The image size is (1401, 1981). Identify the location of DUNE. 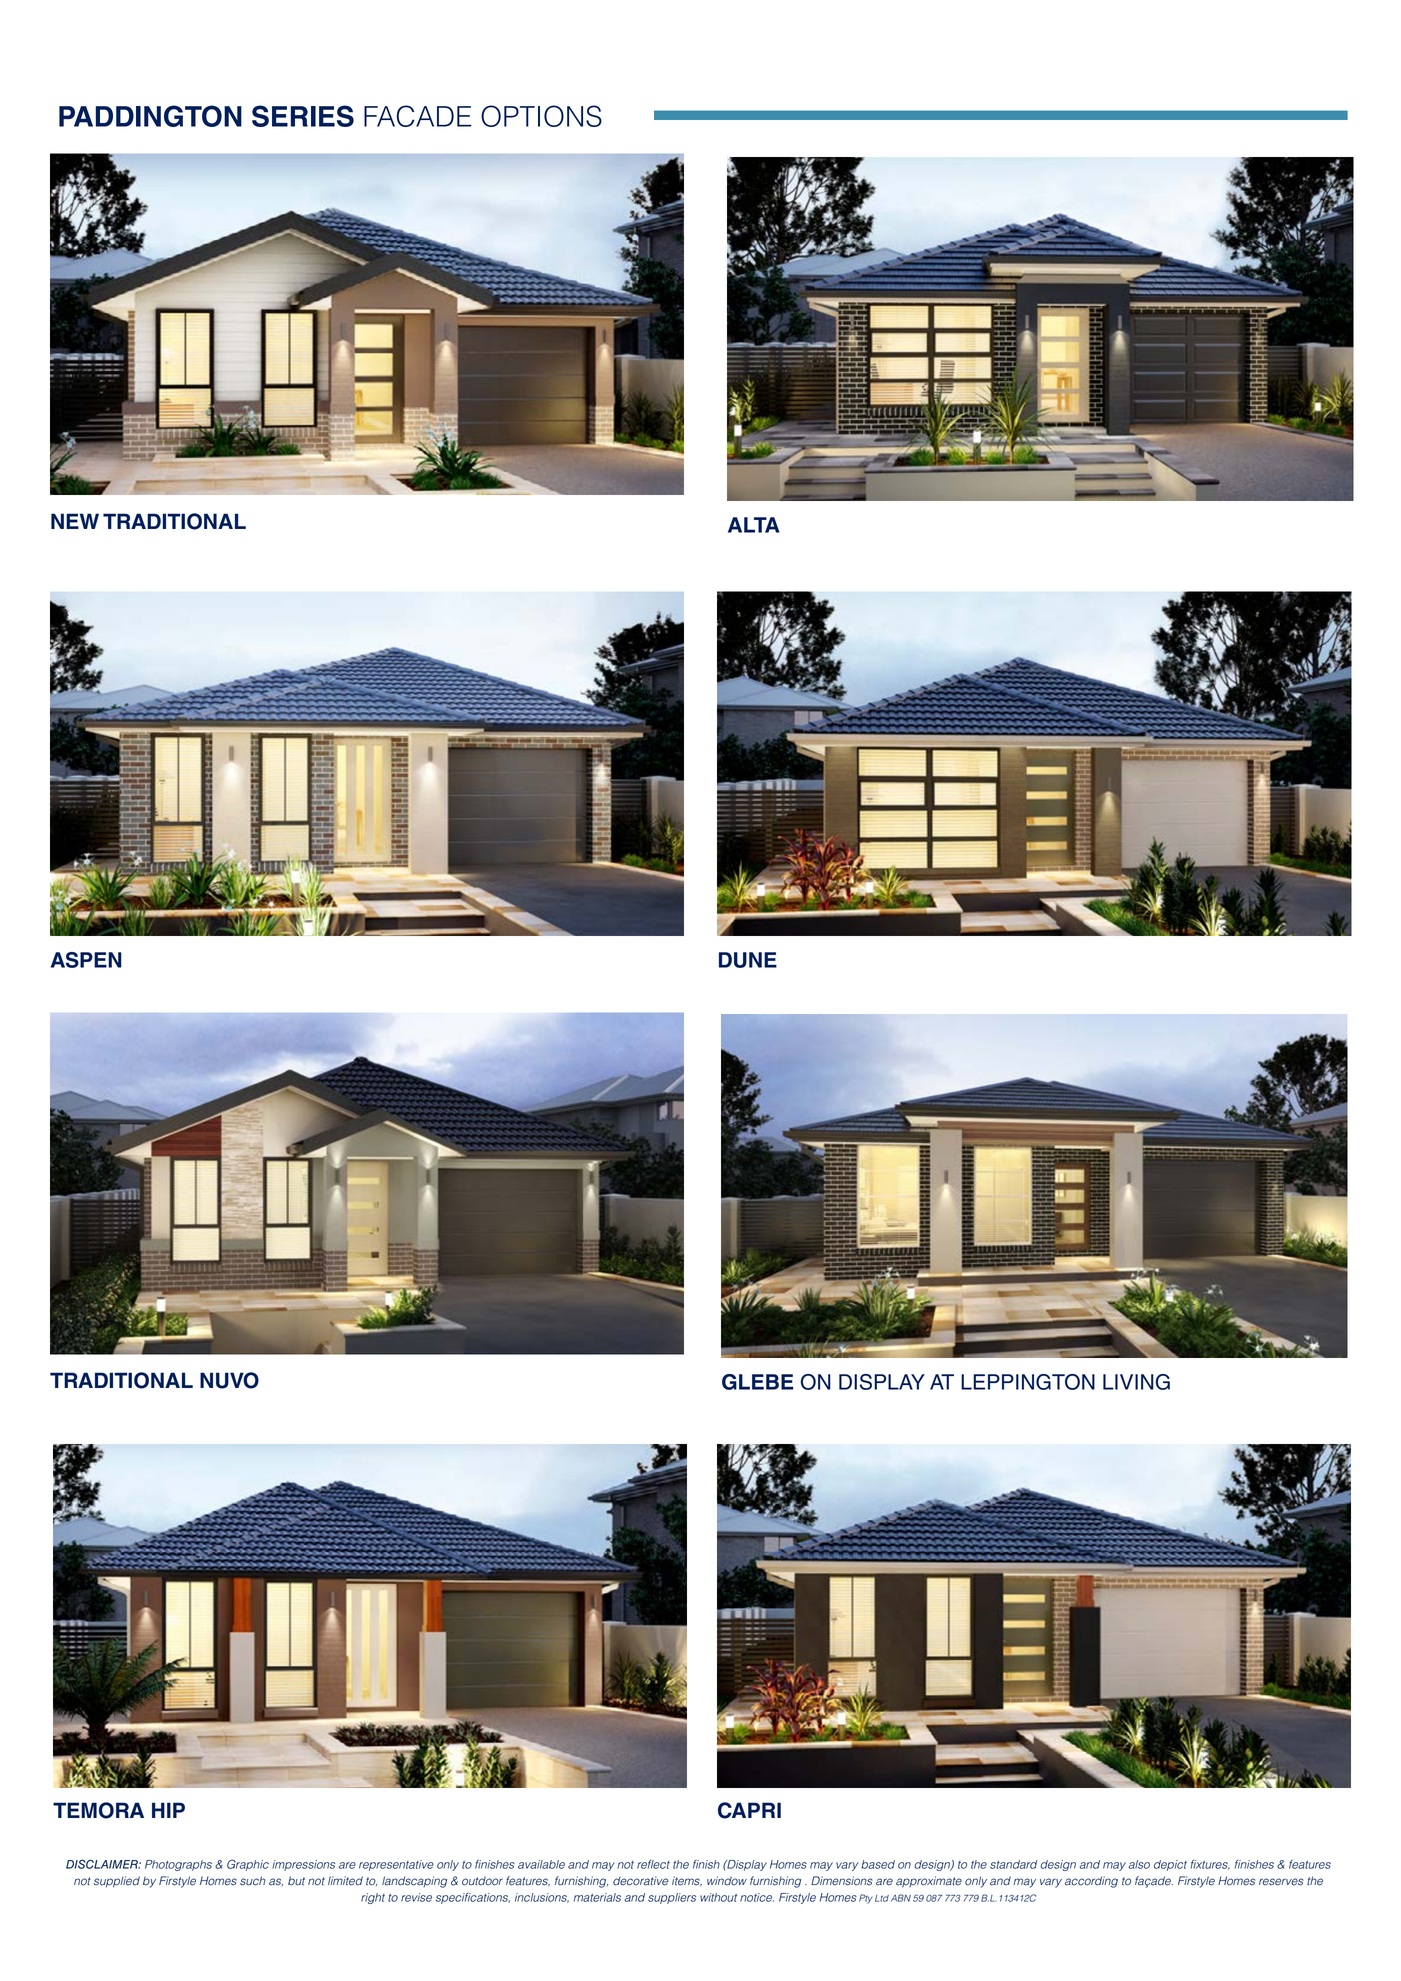
(748, 960).
